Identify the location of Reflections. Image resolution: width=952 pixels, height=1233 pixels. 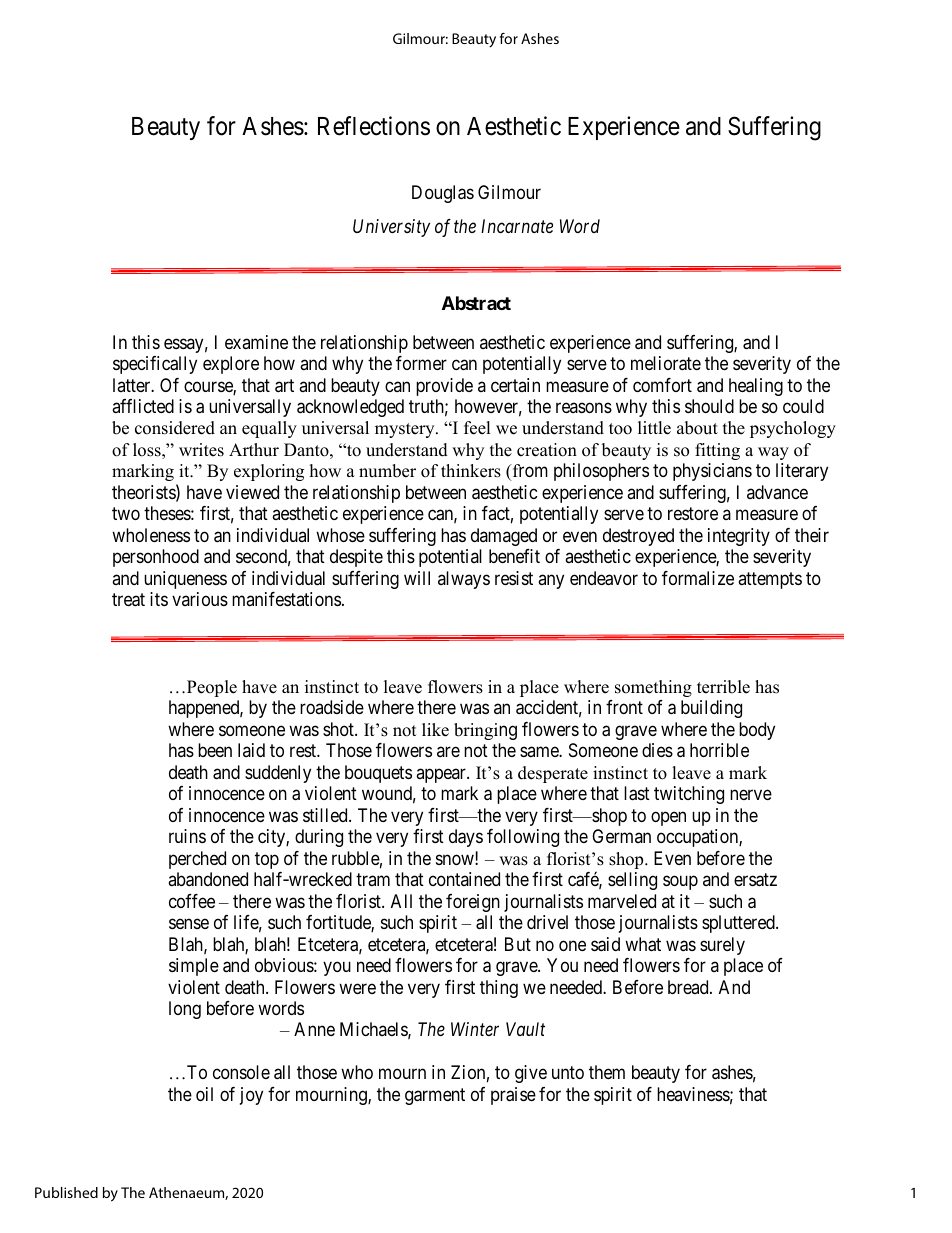
(374, 126).
